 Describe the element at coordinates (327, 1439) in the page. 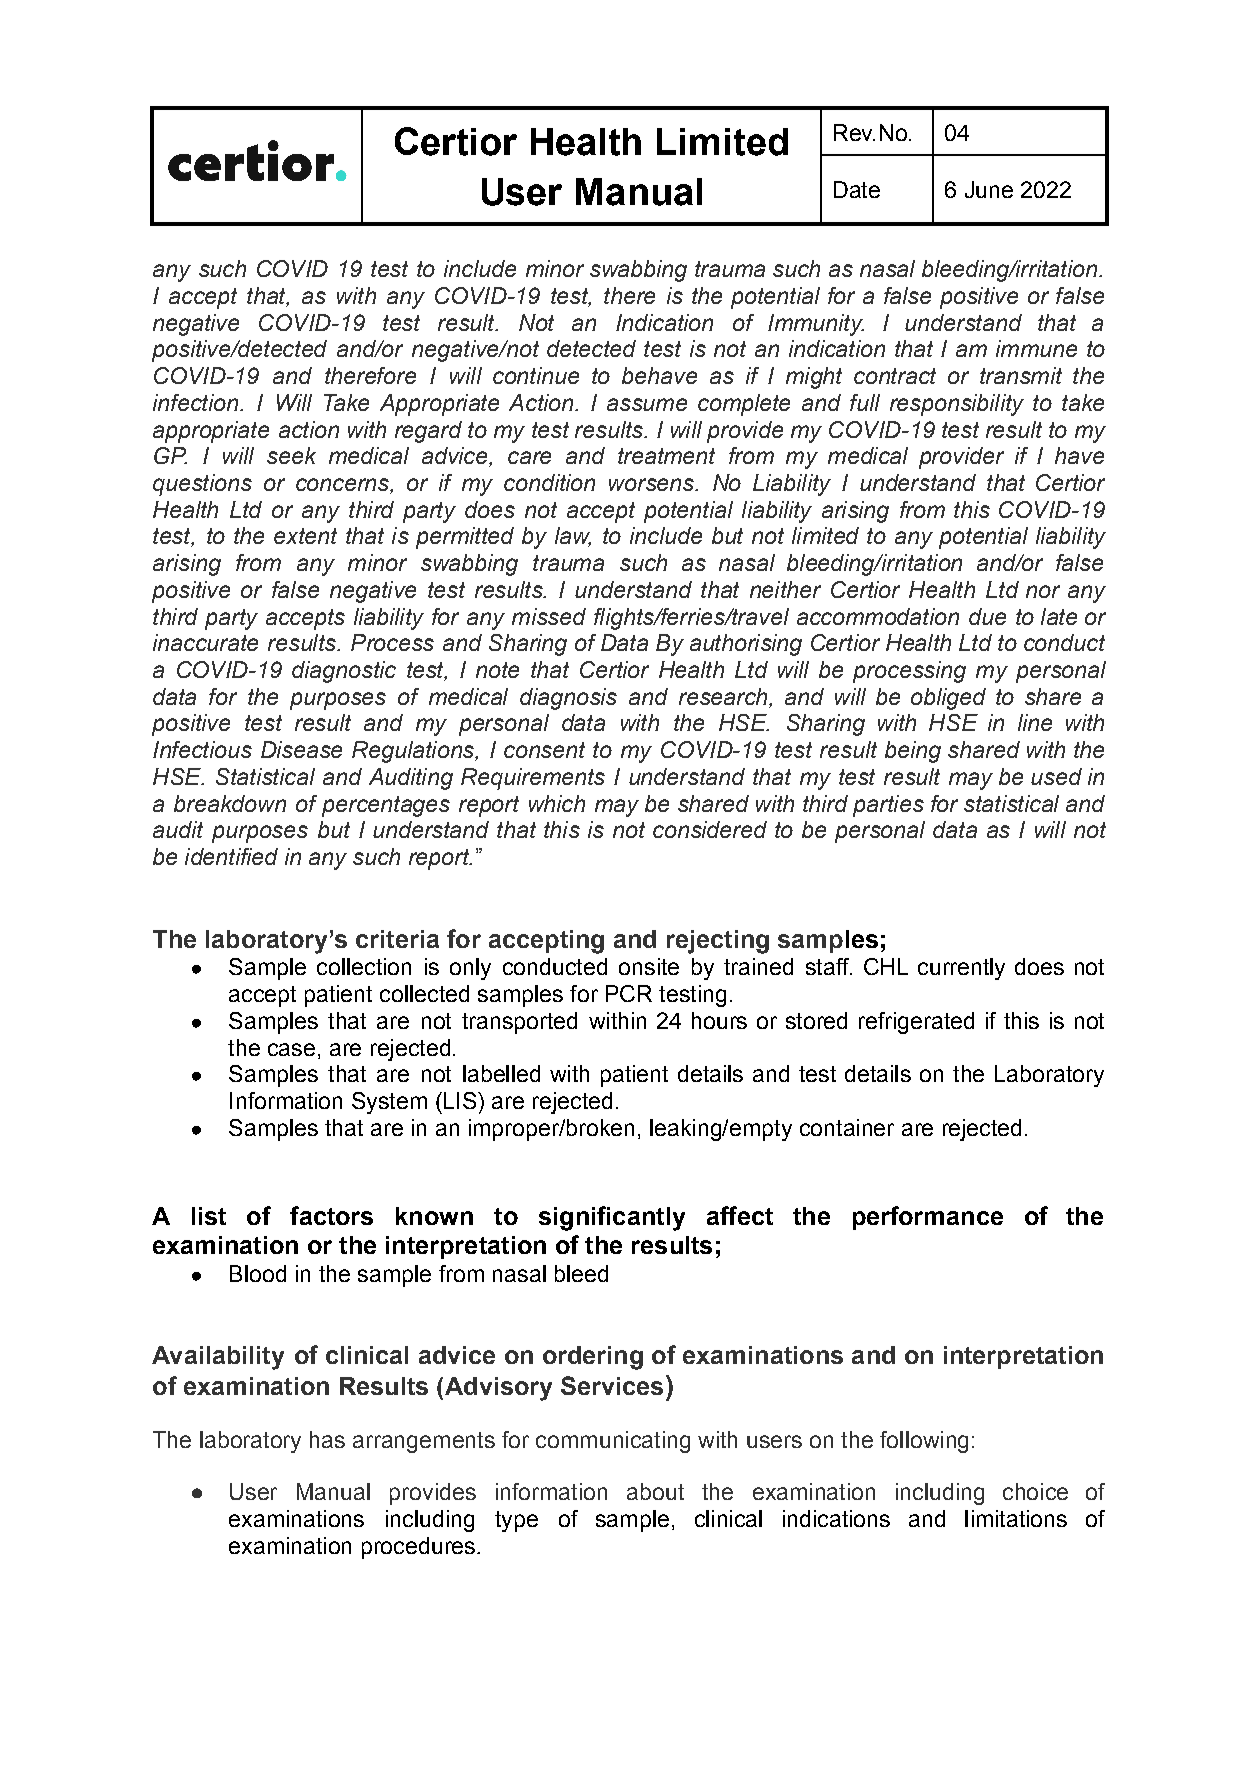

I see `has` at that location.
